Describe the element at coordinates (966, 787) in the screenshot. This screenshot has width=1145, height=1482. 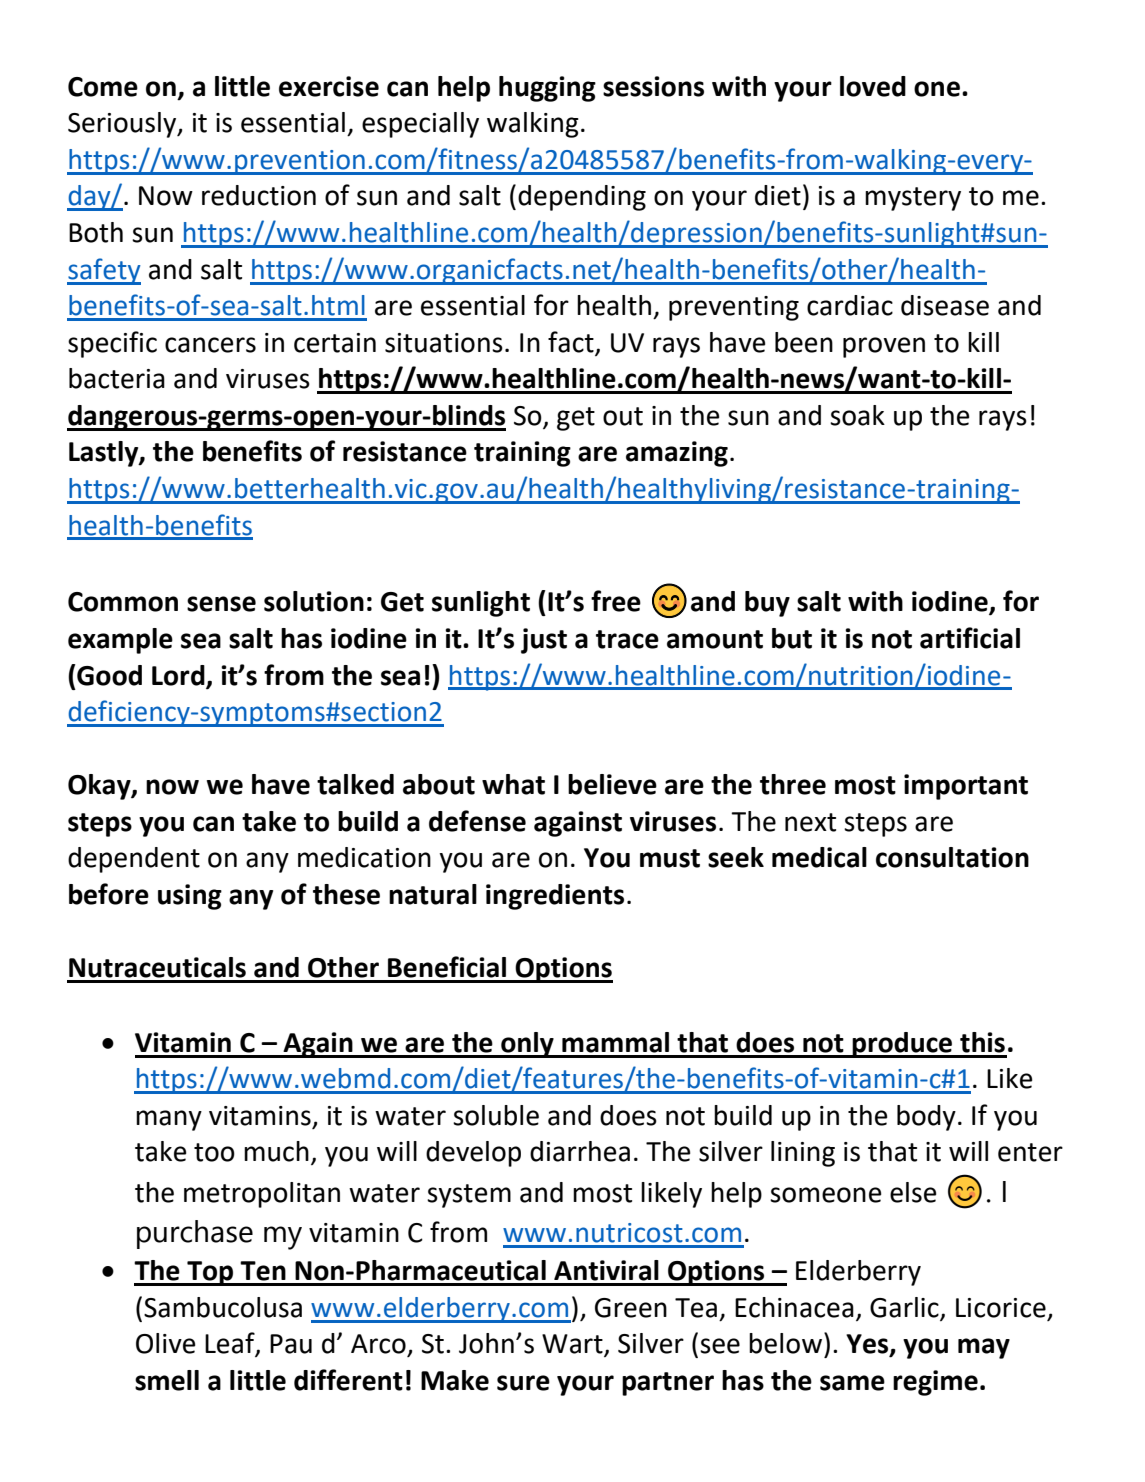
I see `important` at that location.
